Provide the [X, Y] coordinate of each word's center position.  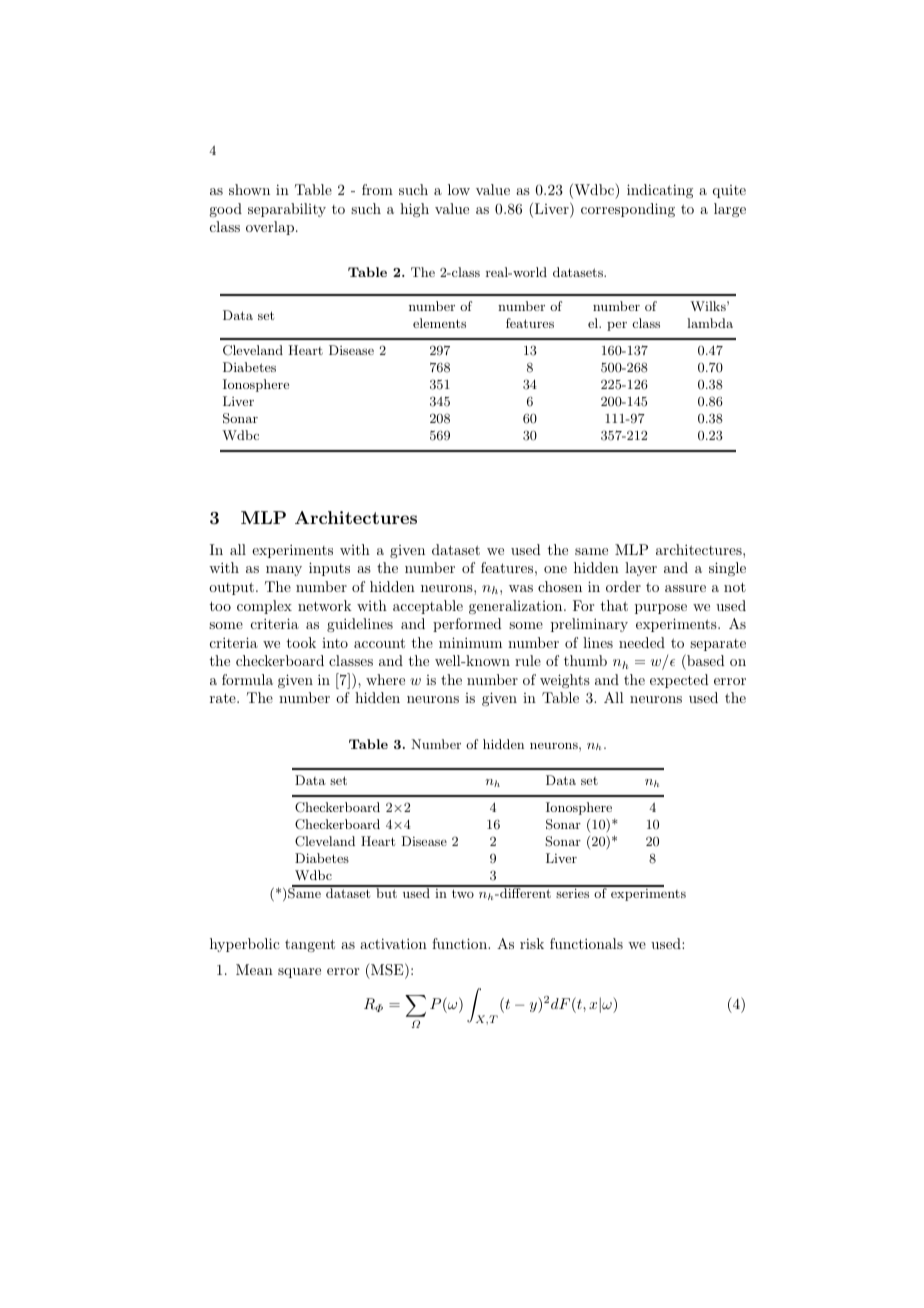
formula [247, 679]
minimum [470, 642]
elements [439, 323]
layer [641, 569]
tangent [310, 945]
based [705, 660]
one [555, 569]
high [414, 210]
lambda [710, 323]
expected [679, 681]
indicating [660, 191]
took [301, 642]
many [284, 571]
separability [287, 210]
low [459, 189]
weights [565, 681]
